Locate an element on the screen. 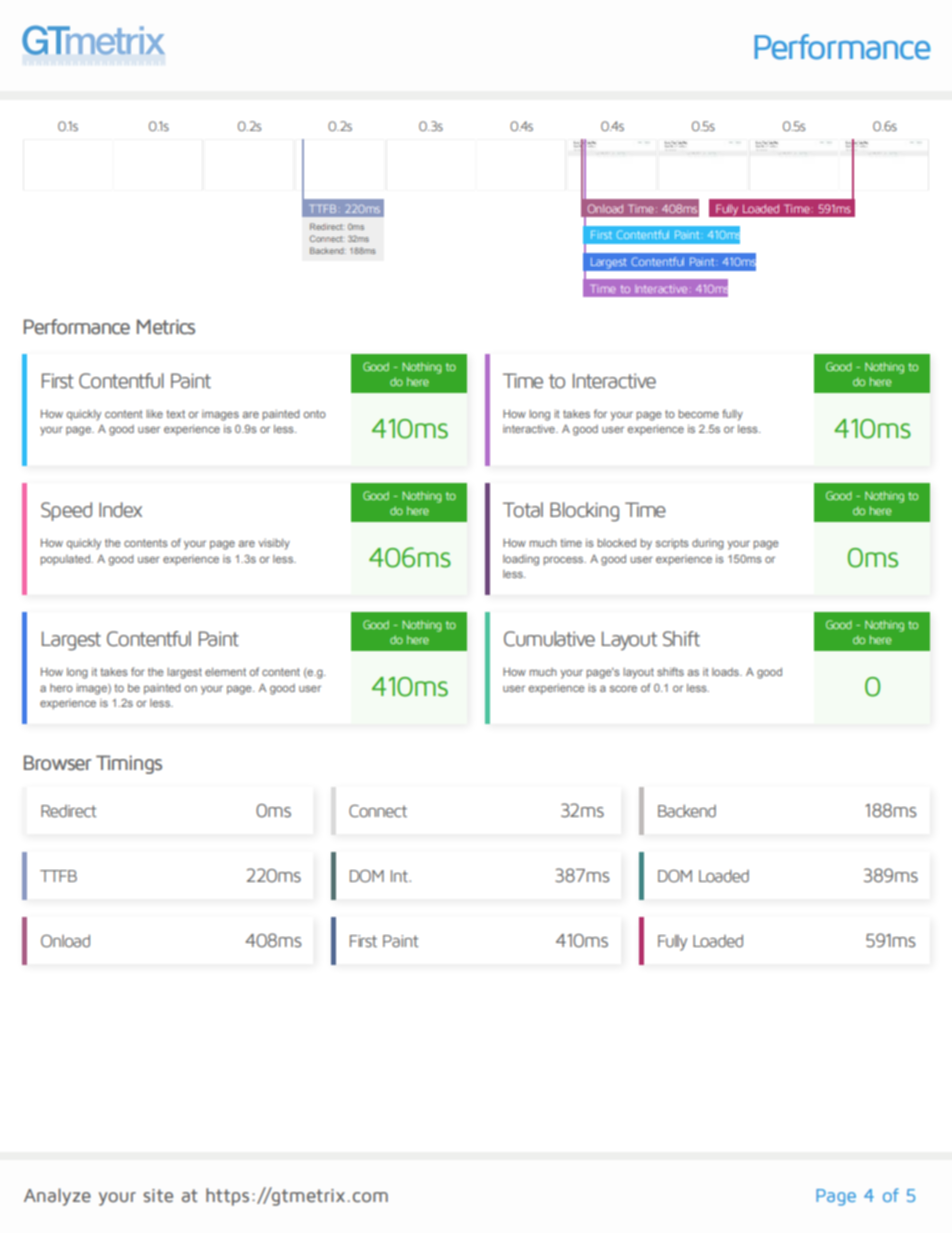 This screenshot has height=1233, width=952. become is located at coordinates (698, 414).
